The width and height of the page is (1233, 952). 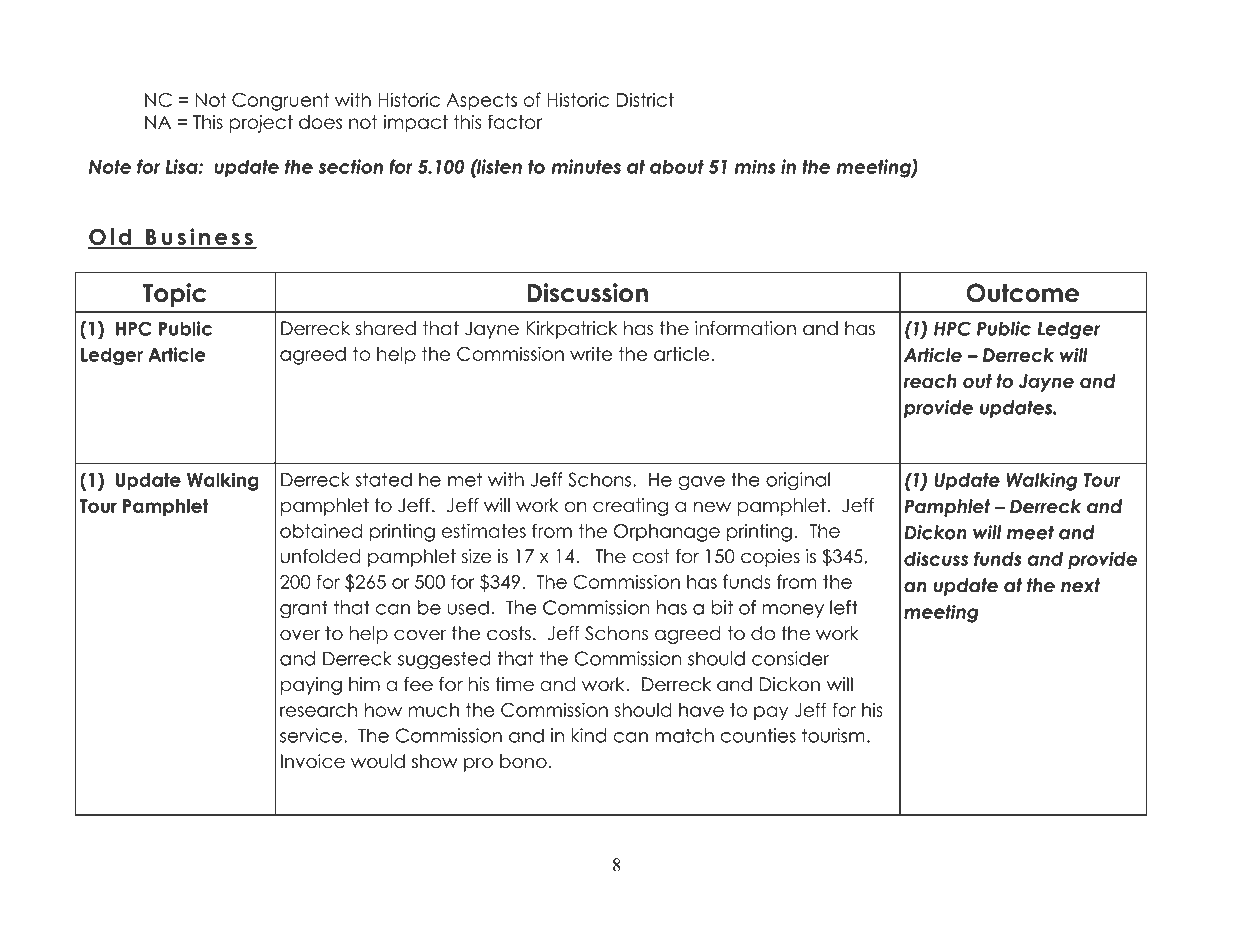 I want to click on kind, so click(x=588, y=735).
